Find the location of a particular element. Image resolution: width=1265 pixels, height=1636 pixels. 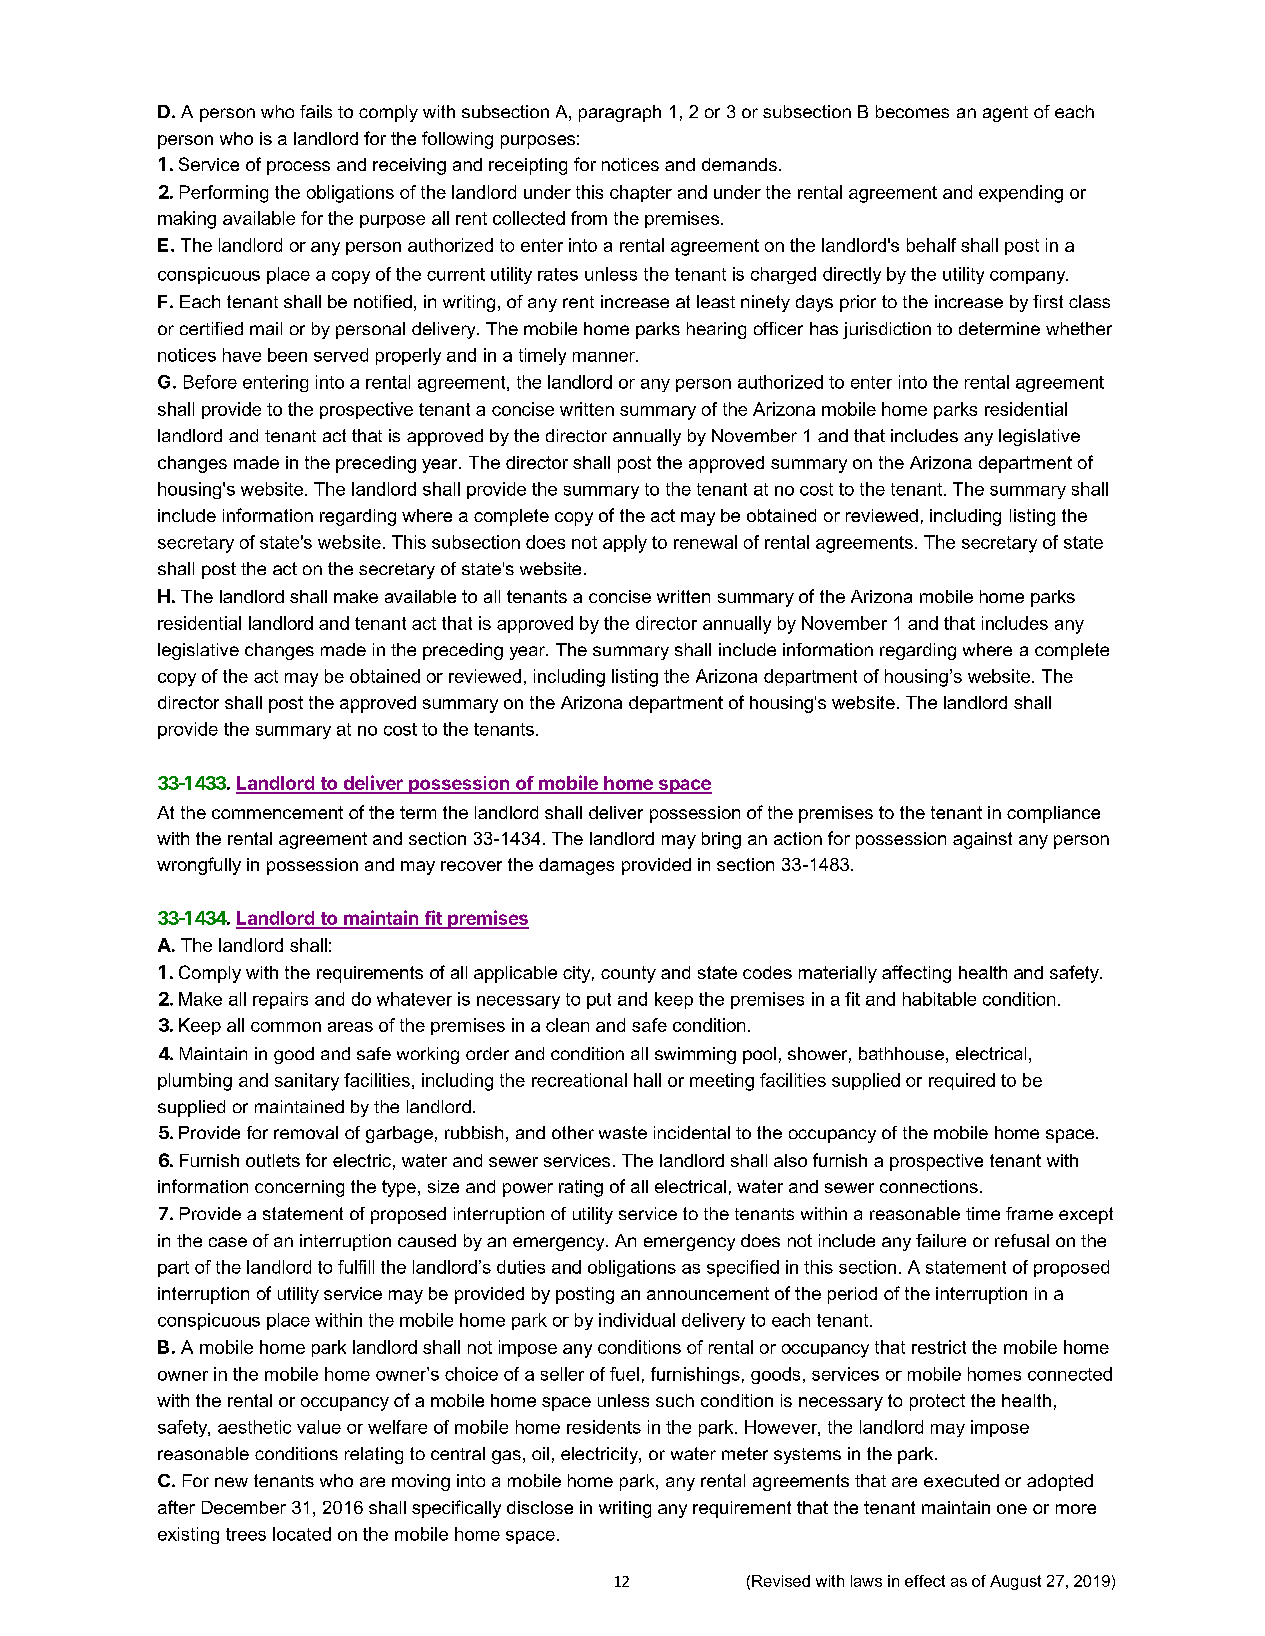

county is located at coordinates (628, 974).
